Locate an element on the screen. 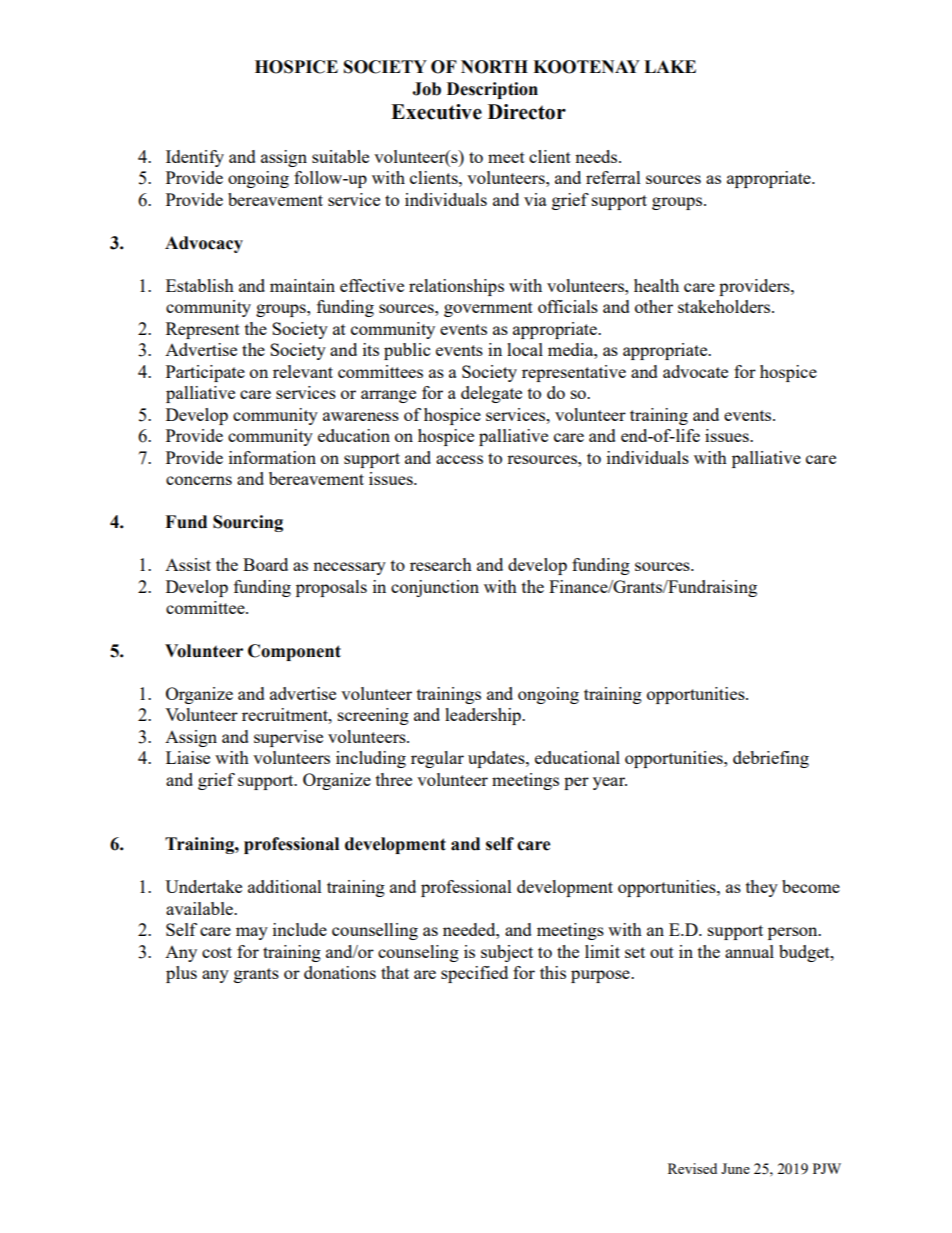 Image resolution: width=952 pixels, height=1233 pixels. Description is located at coordinates (492, 90).
